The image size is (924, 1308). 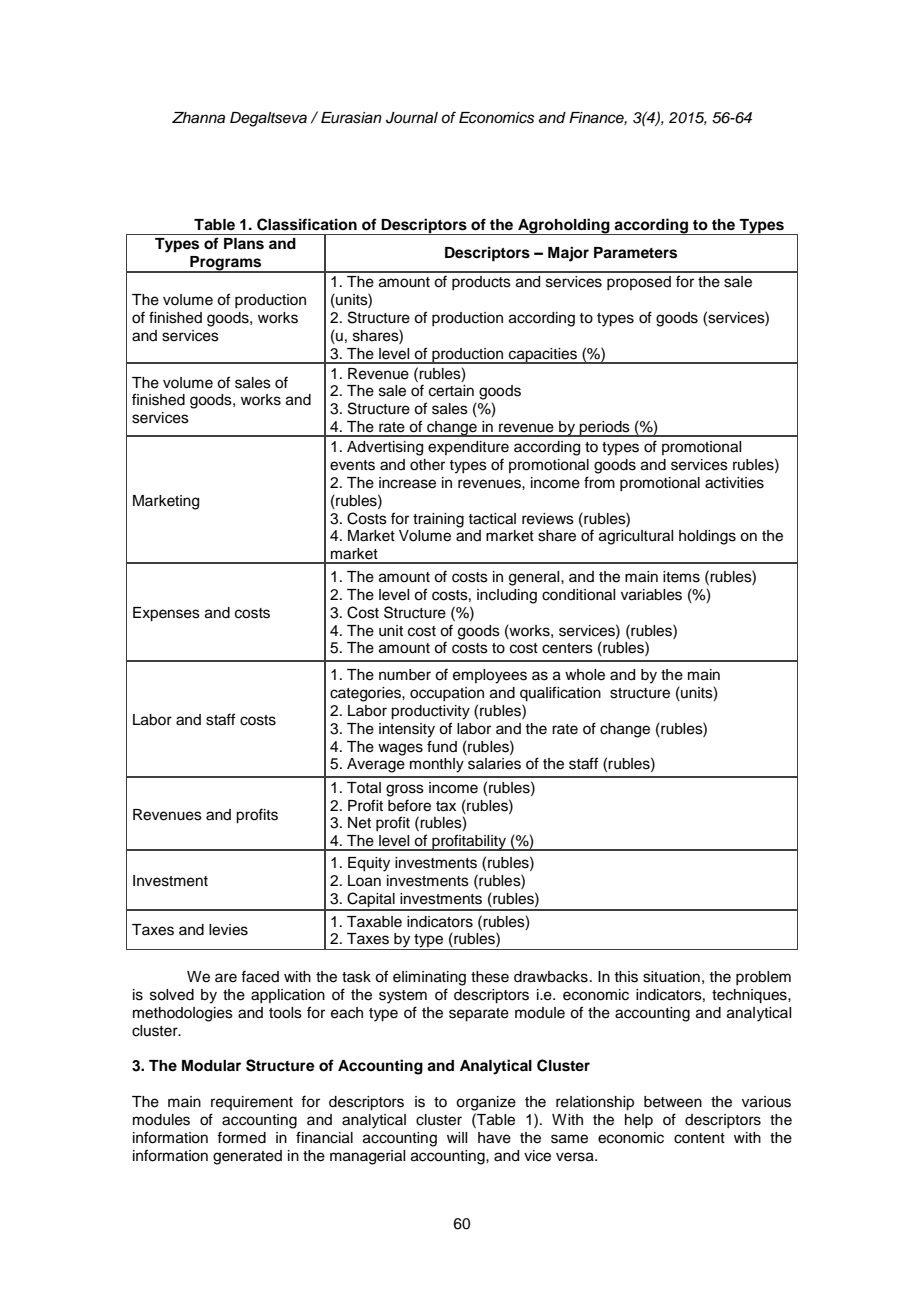 I want to click on events, so click(x=352, y=465).
